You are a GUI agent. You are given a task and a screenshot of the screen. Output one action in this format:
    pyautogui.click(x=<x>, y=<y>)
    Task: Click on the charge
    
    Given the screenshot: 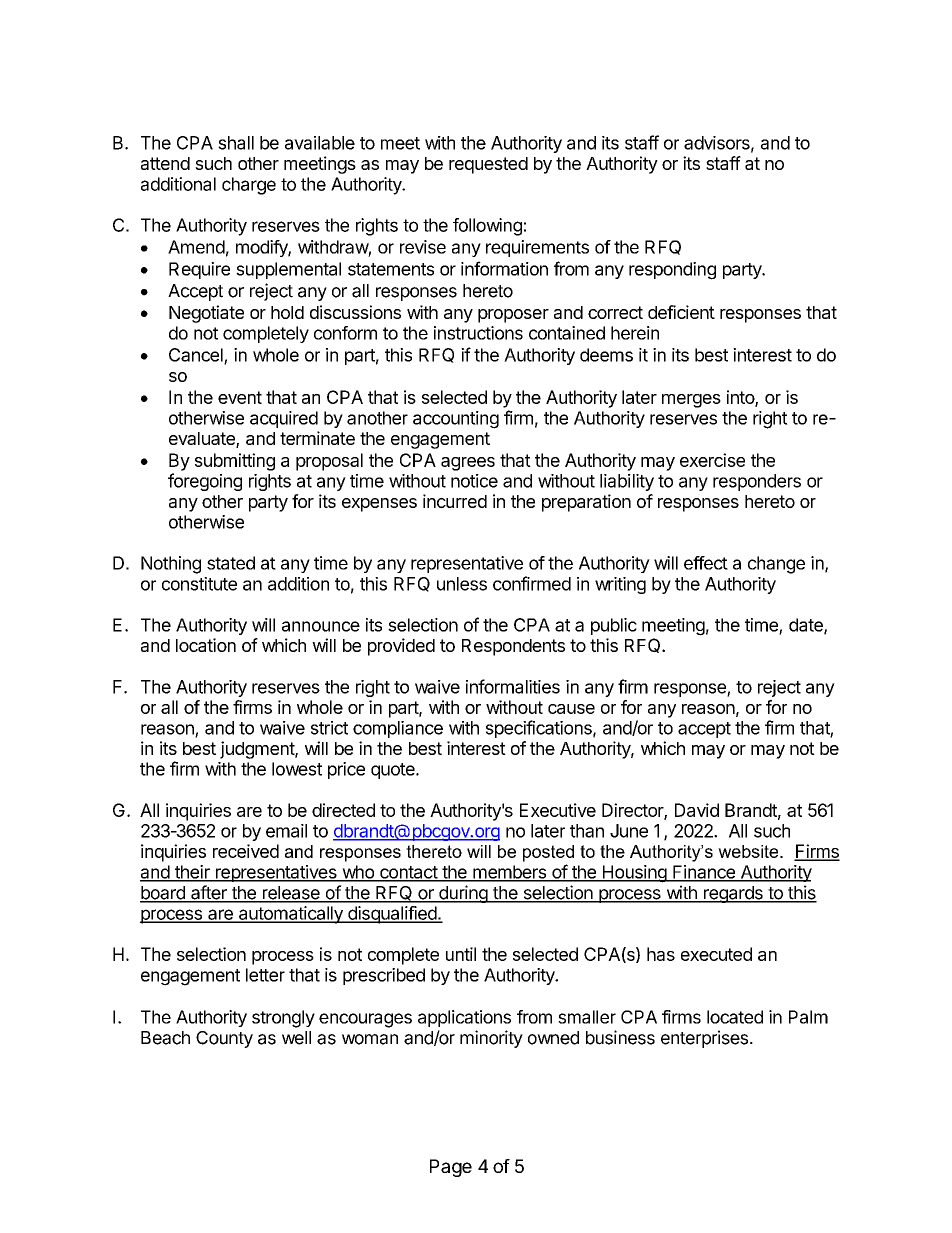 What is the action you would take?
    pyautogui.click(x=249, y=186)
